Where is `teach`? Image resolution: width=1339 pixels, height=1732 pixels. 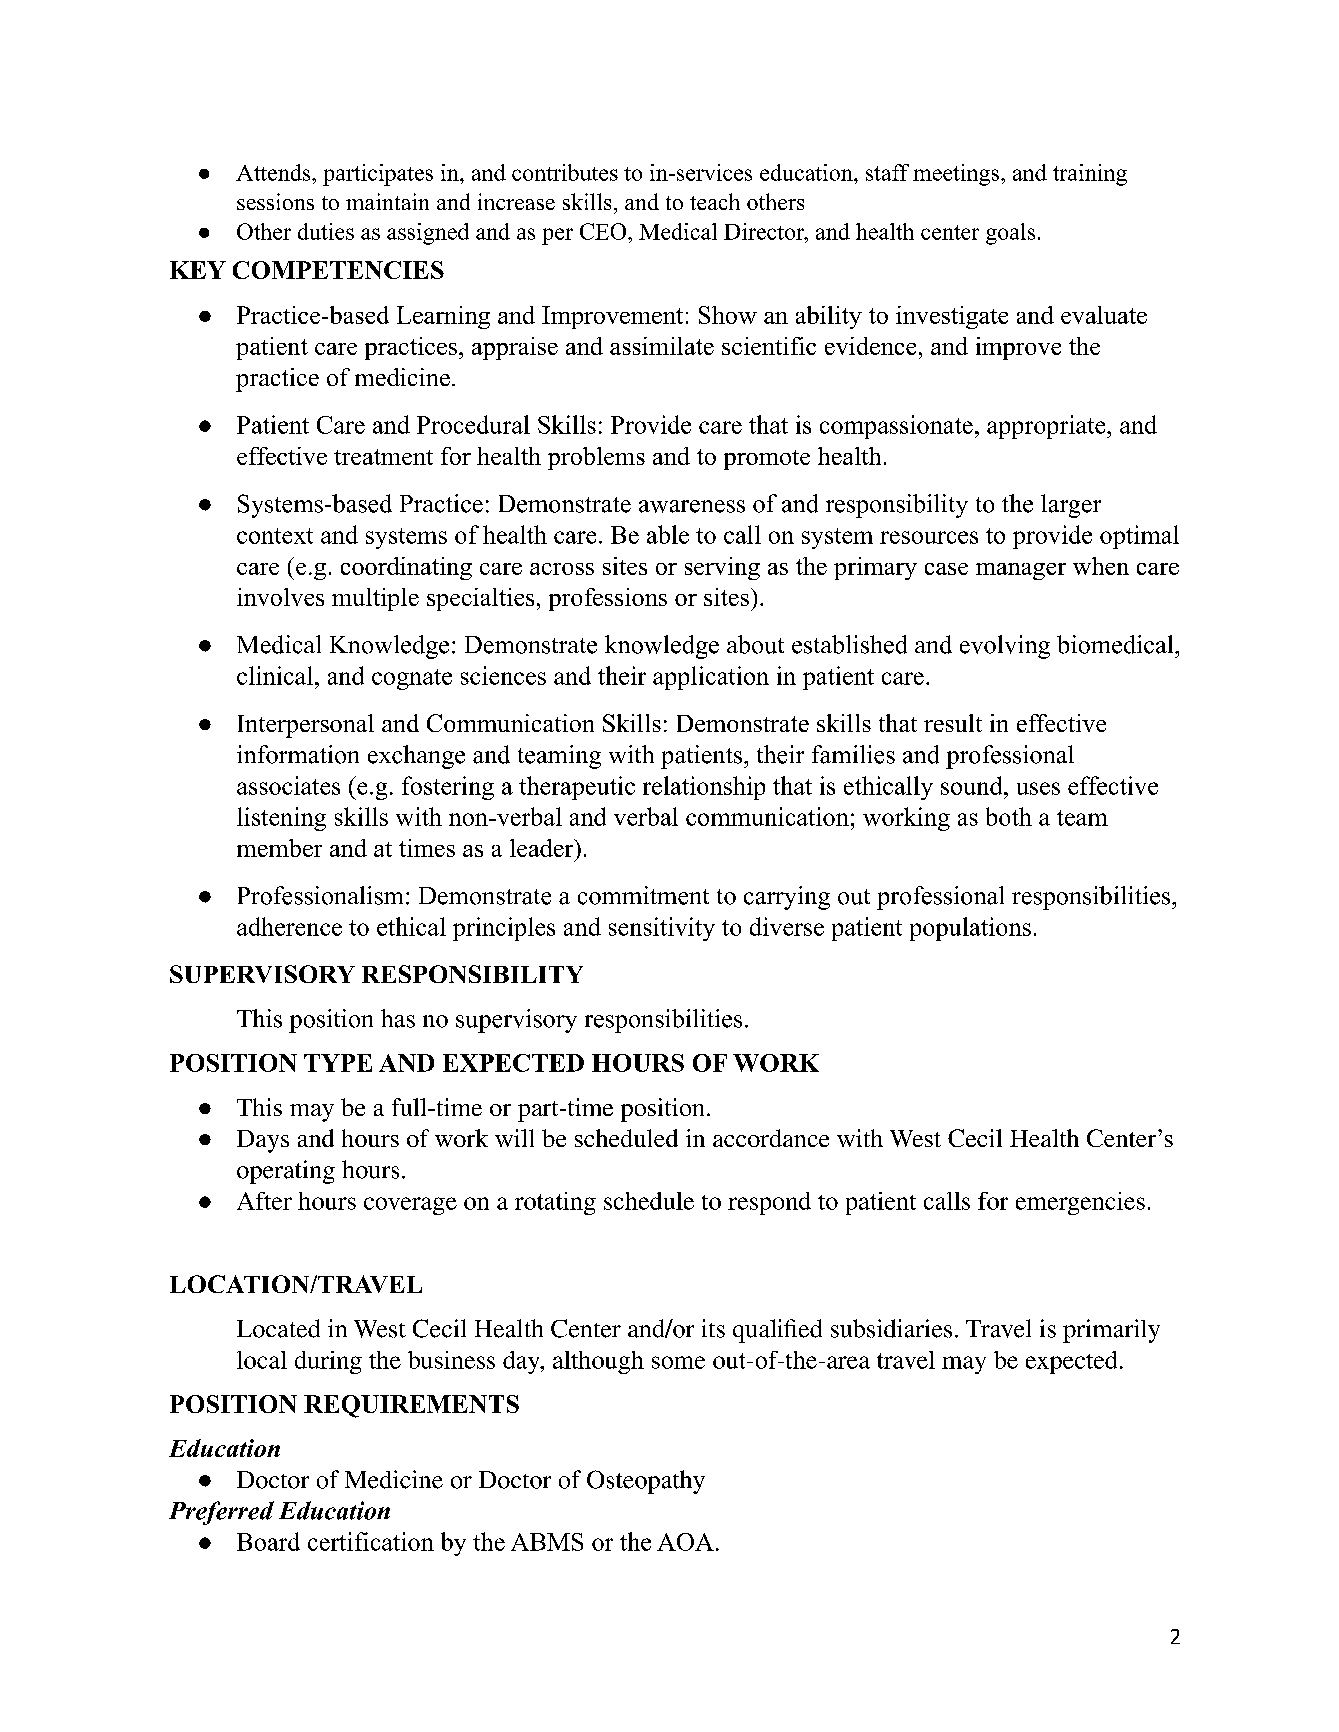
teach is located at coordinates (715, 201).
